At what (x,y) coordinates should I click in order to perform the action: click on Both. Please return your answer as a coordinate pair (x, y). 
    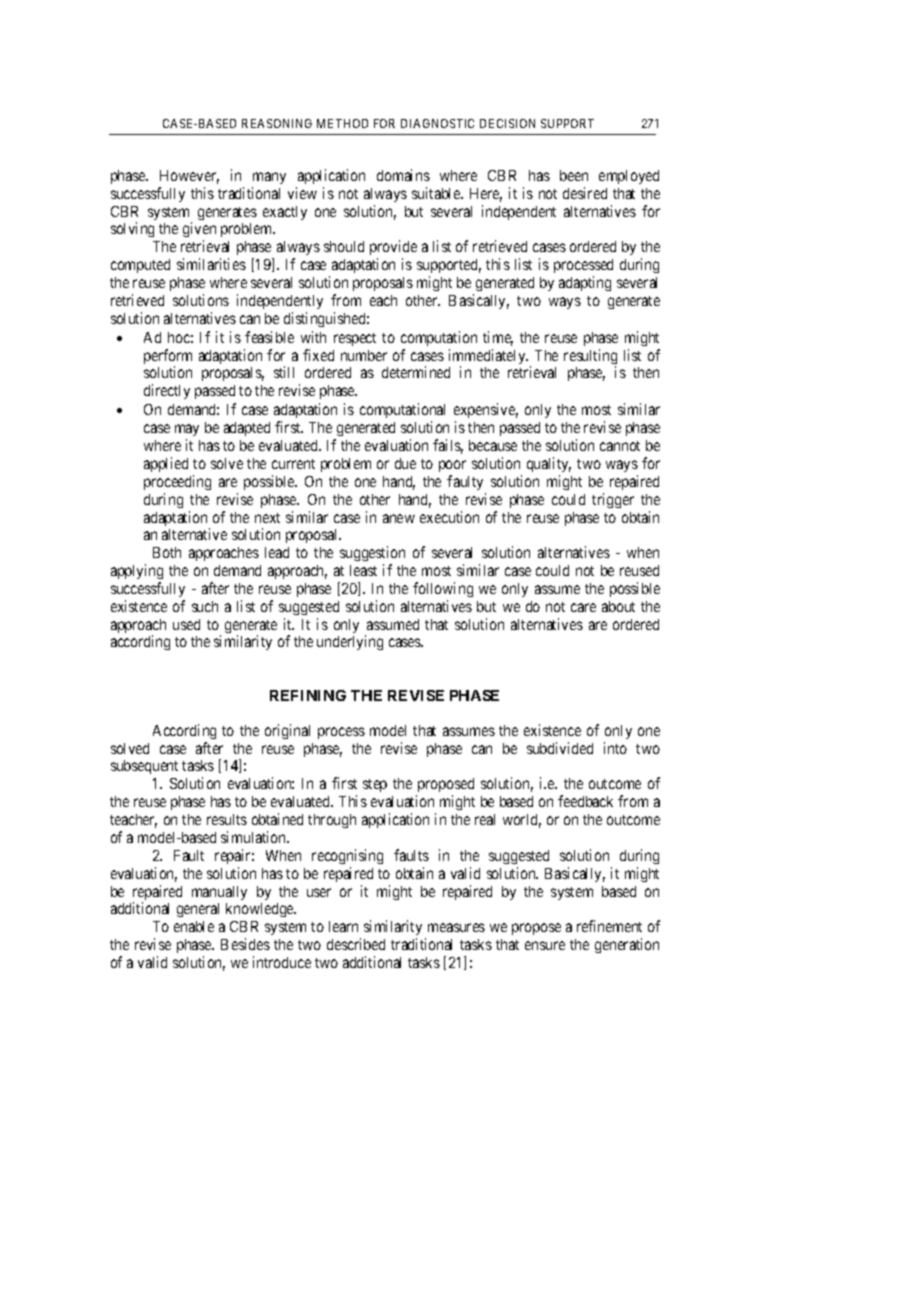
    Looking at the image, I should click on (167, 552).
